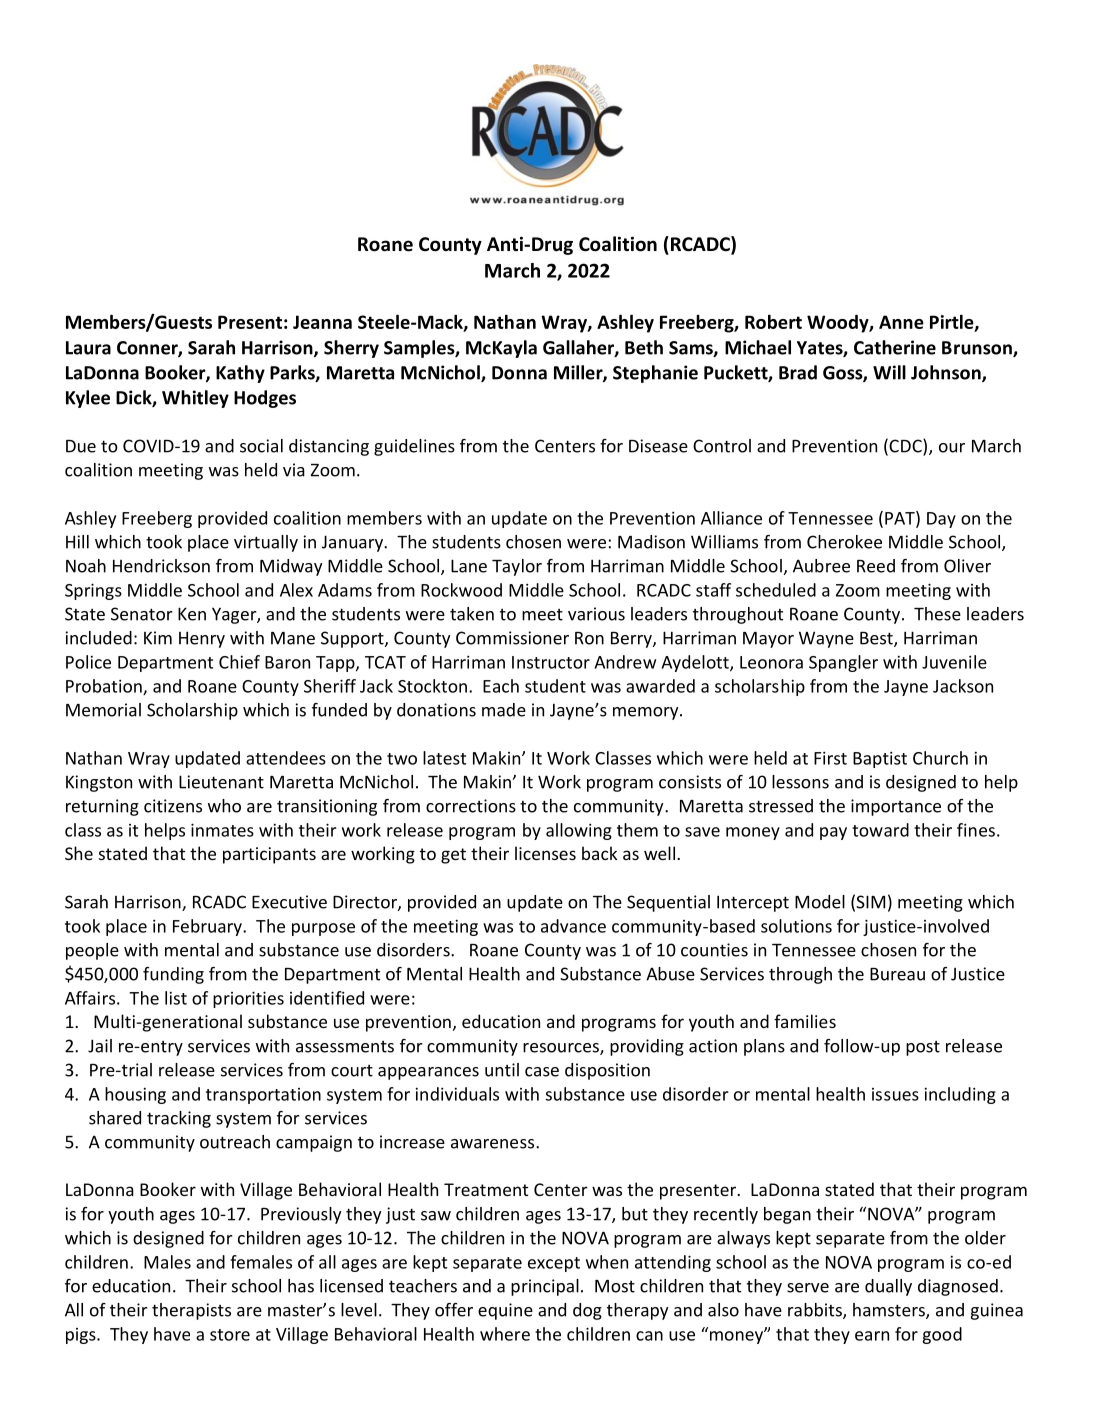 The height and width of the page is (1415, 1094). I want to click on Reed, so click(876, 566).
